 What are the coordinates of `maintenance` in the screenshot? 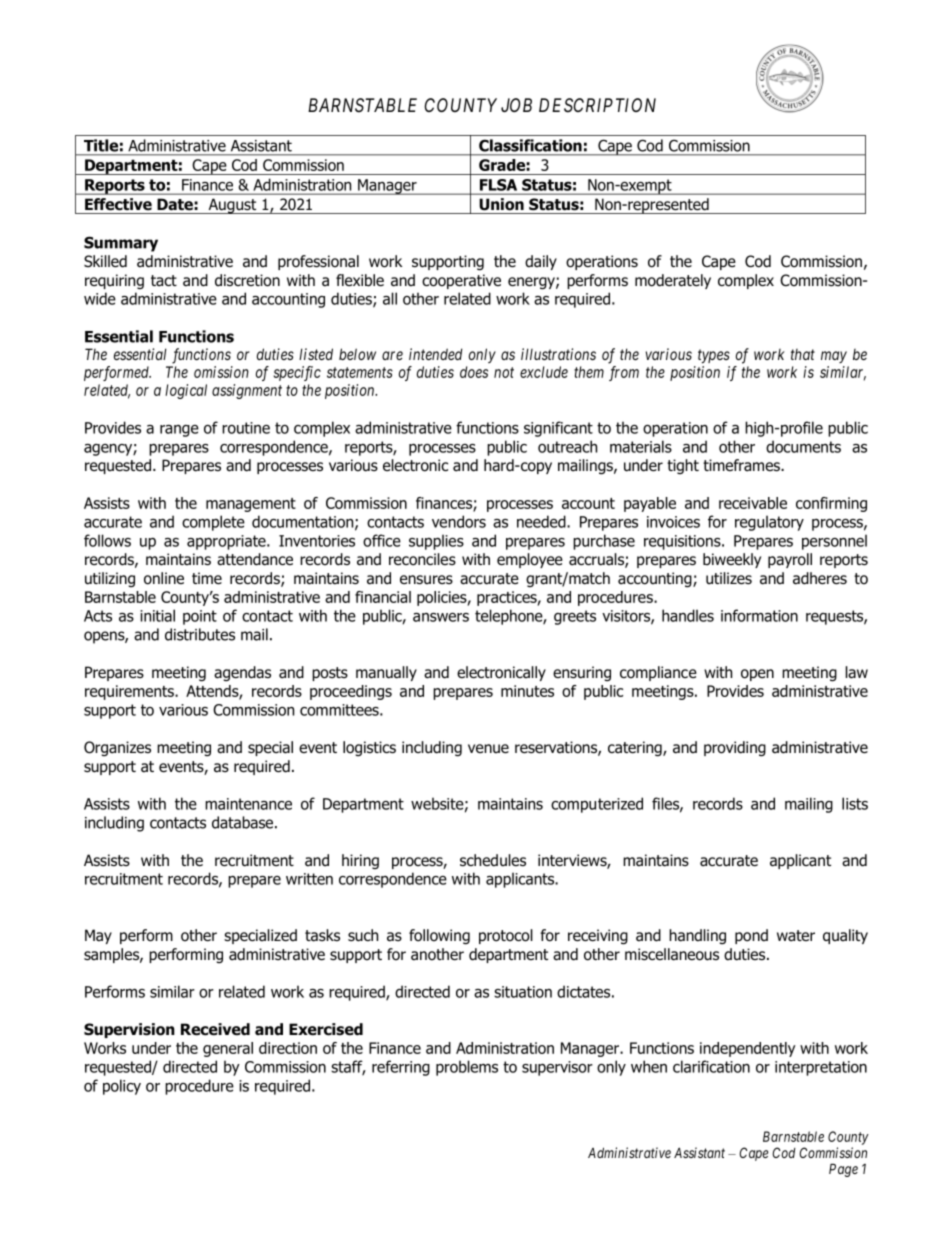 It's located at (248, 804).
